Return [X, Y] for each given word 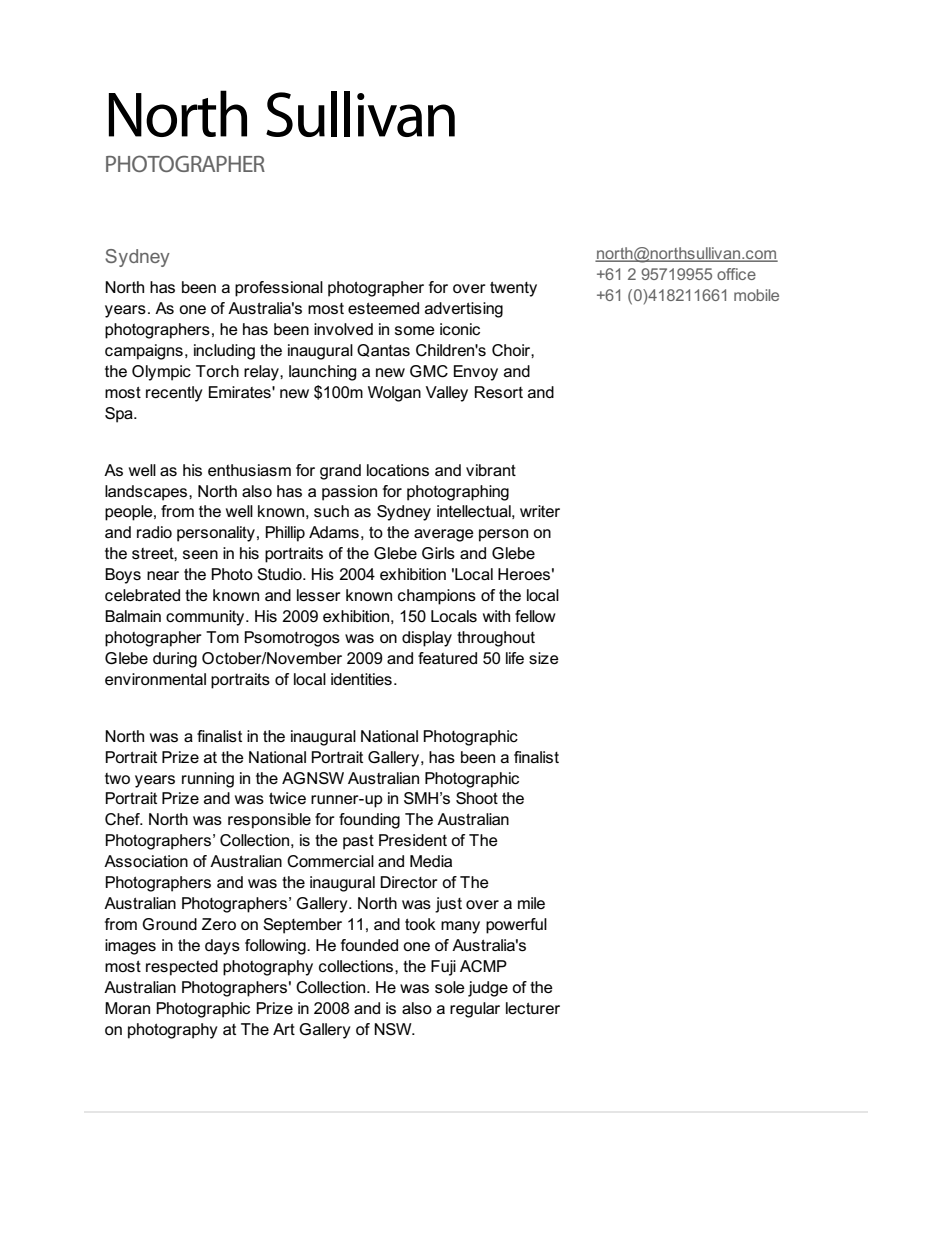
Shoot [477, 798]
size [544, 658]
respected [182, 968]
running [208, 780]
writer [540, 511]
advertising [464, 310]
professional [279, 289]
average [444, 535]
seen [200, 554]
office [736, 274]
